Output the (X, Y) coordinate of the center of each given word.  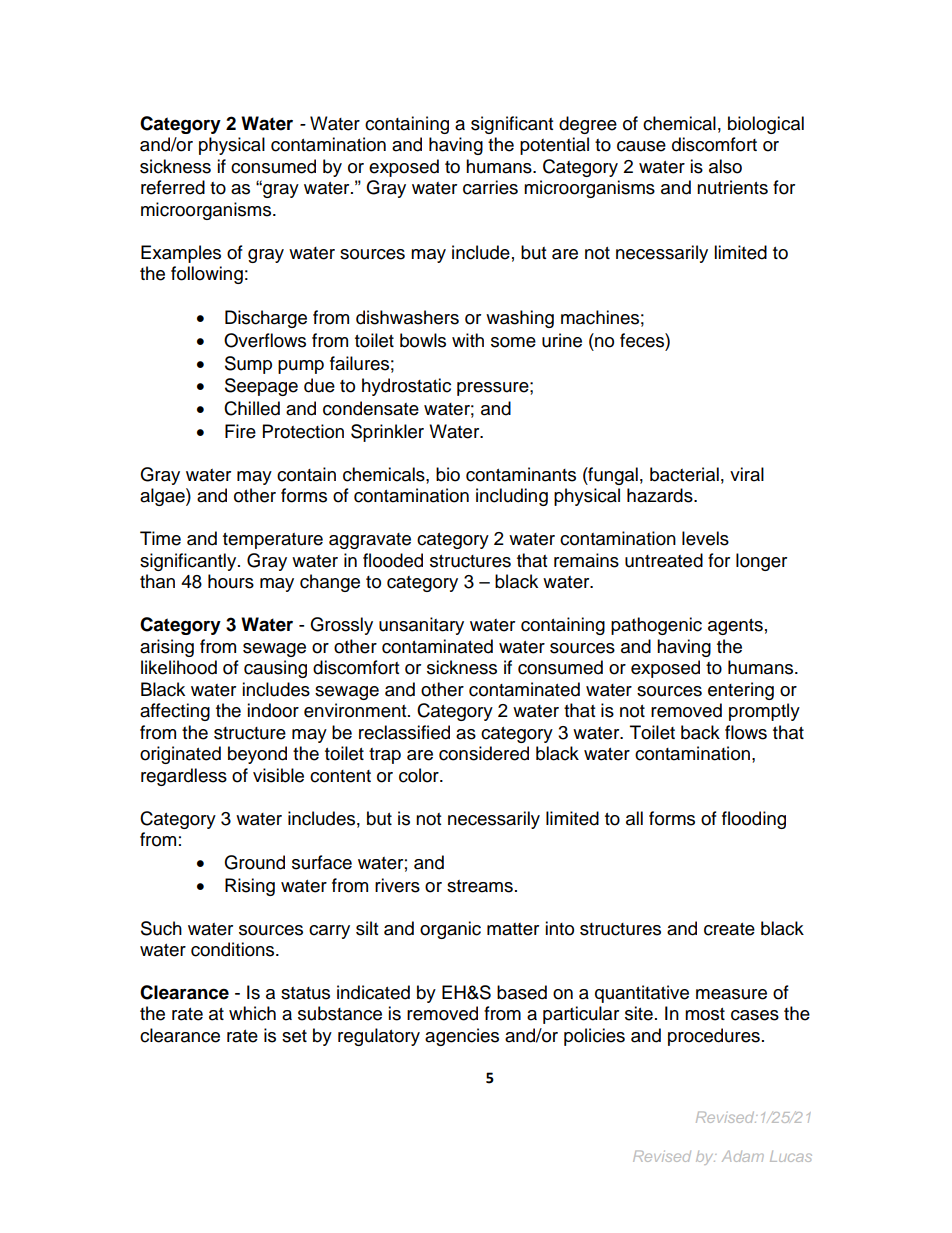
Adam (743, 1156)
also (725, 166)
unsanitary (421, 626)
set (294, 1036)
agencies (462, 1037)
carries (490, 187)
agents (735, 627)
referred (173, 187)
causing (275, 669)
